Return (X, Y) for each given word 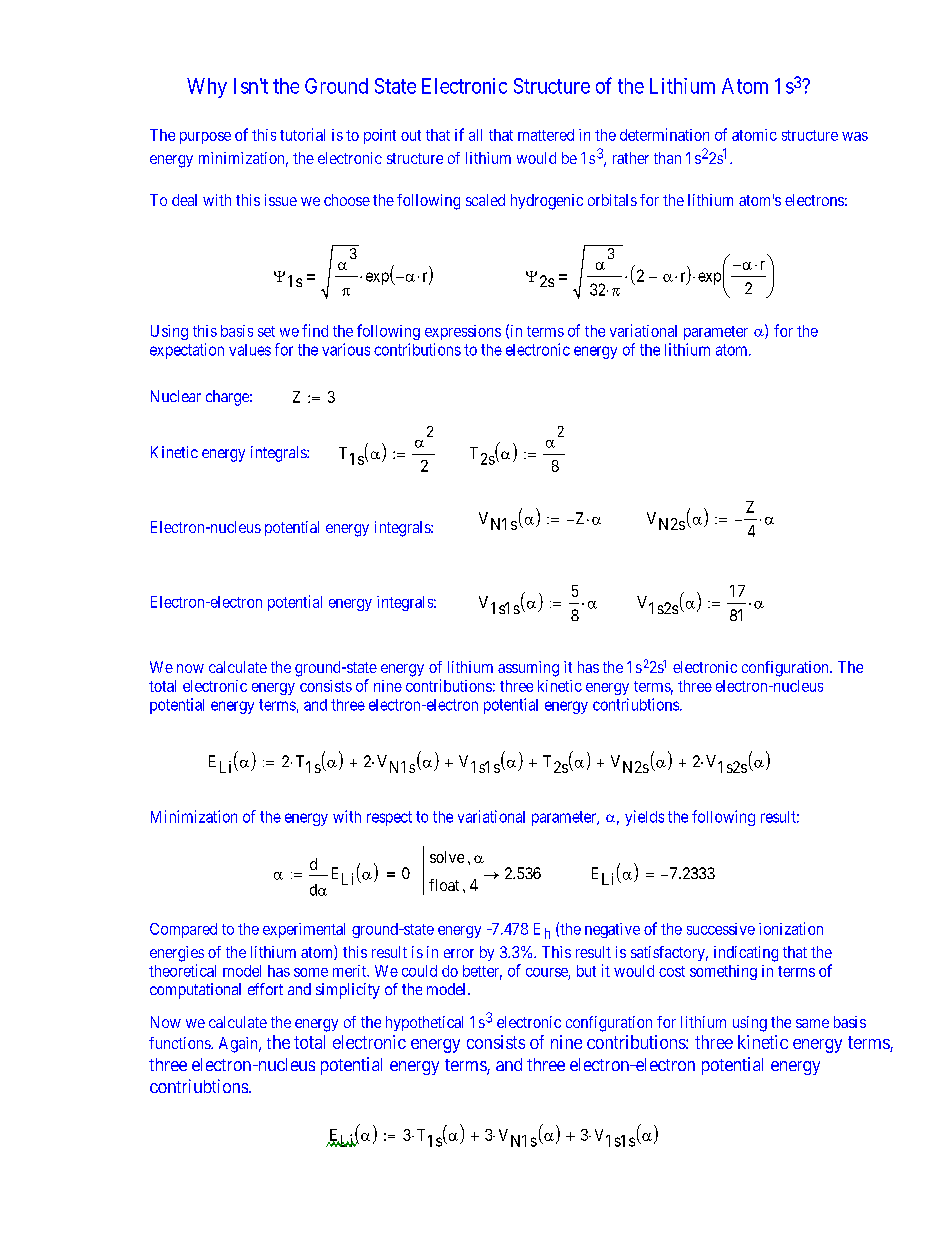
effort (265, 989)
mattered (546, 135)
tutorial (302, 134)
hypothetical (424, 1023)
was (855, 136)
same (812, 1023)
